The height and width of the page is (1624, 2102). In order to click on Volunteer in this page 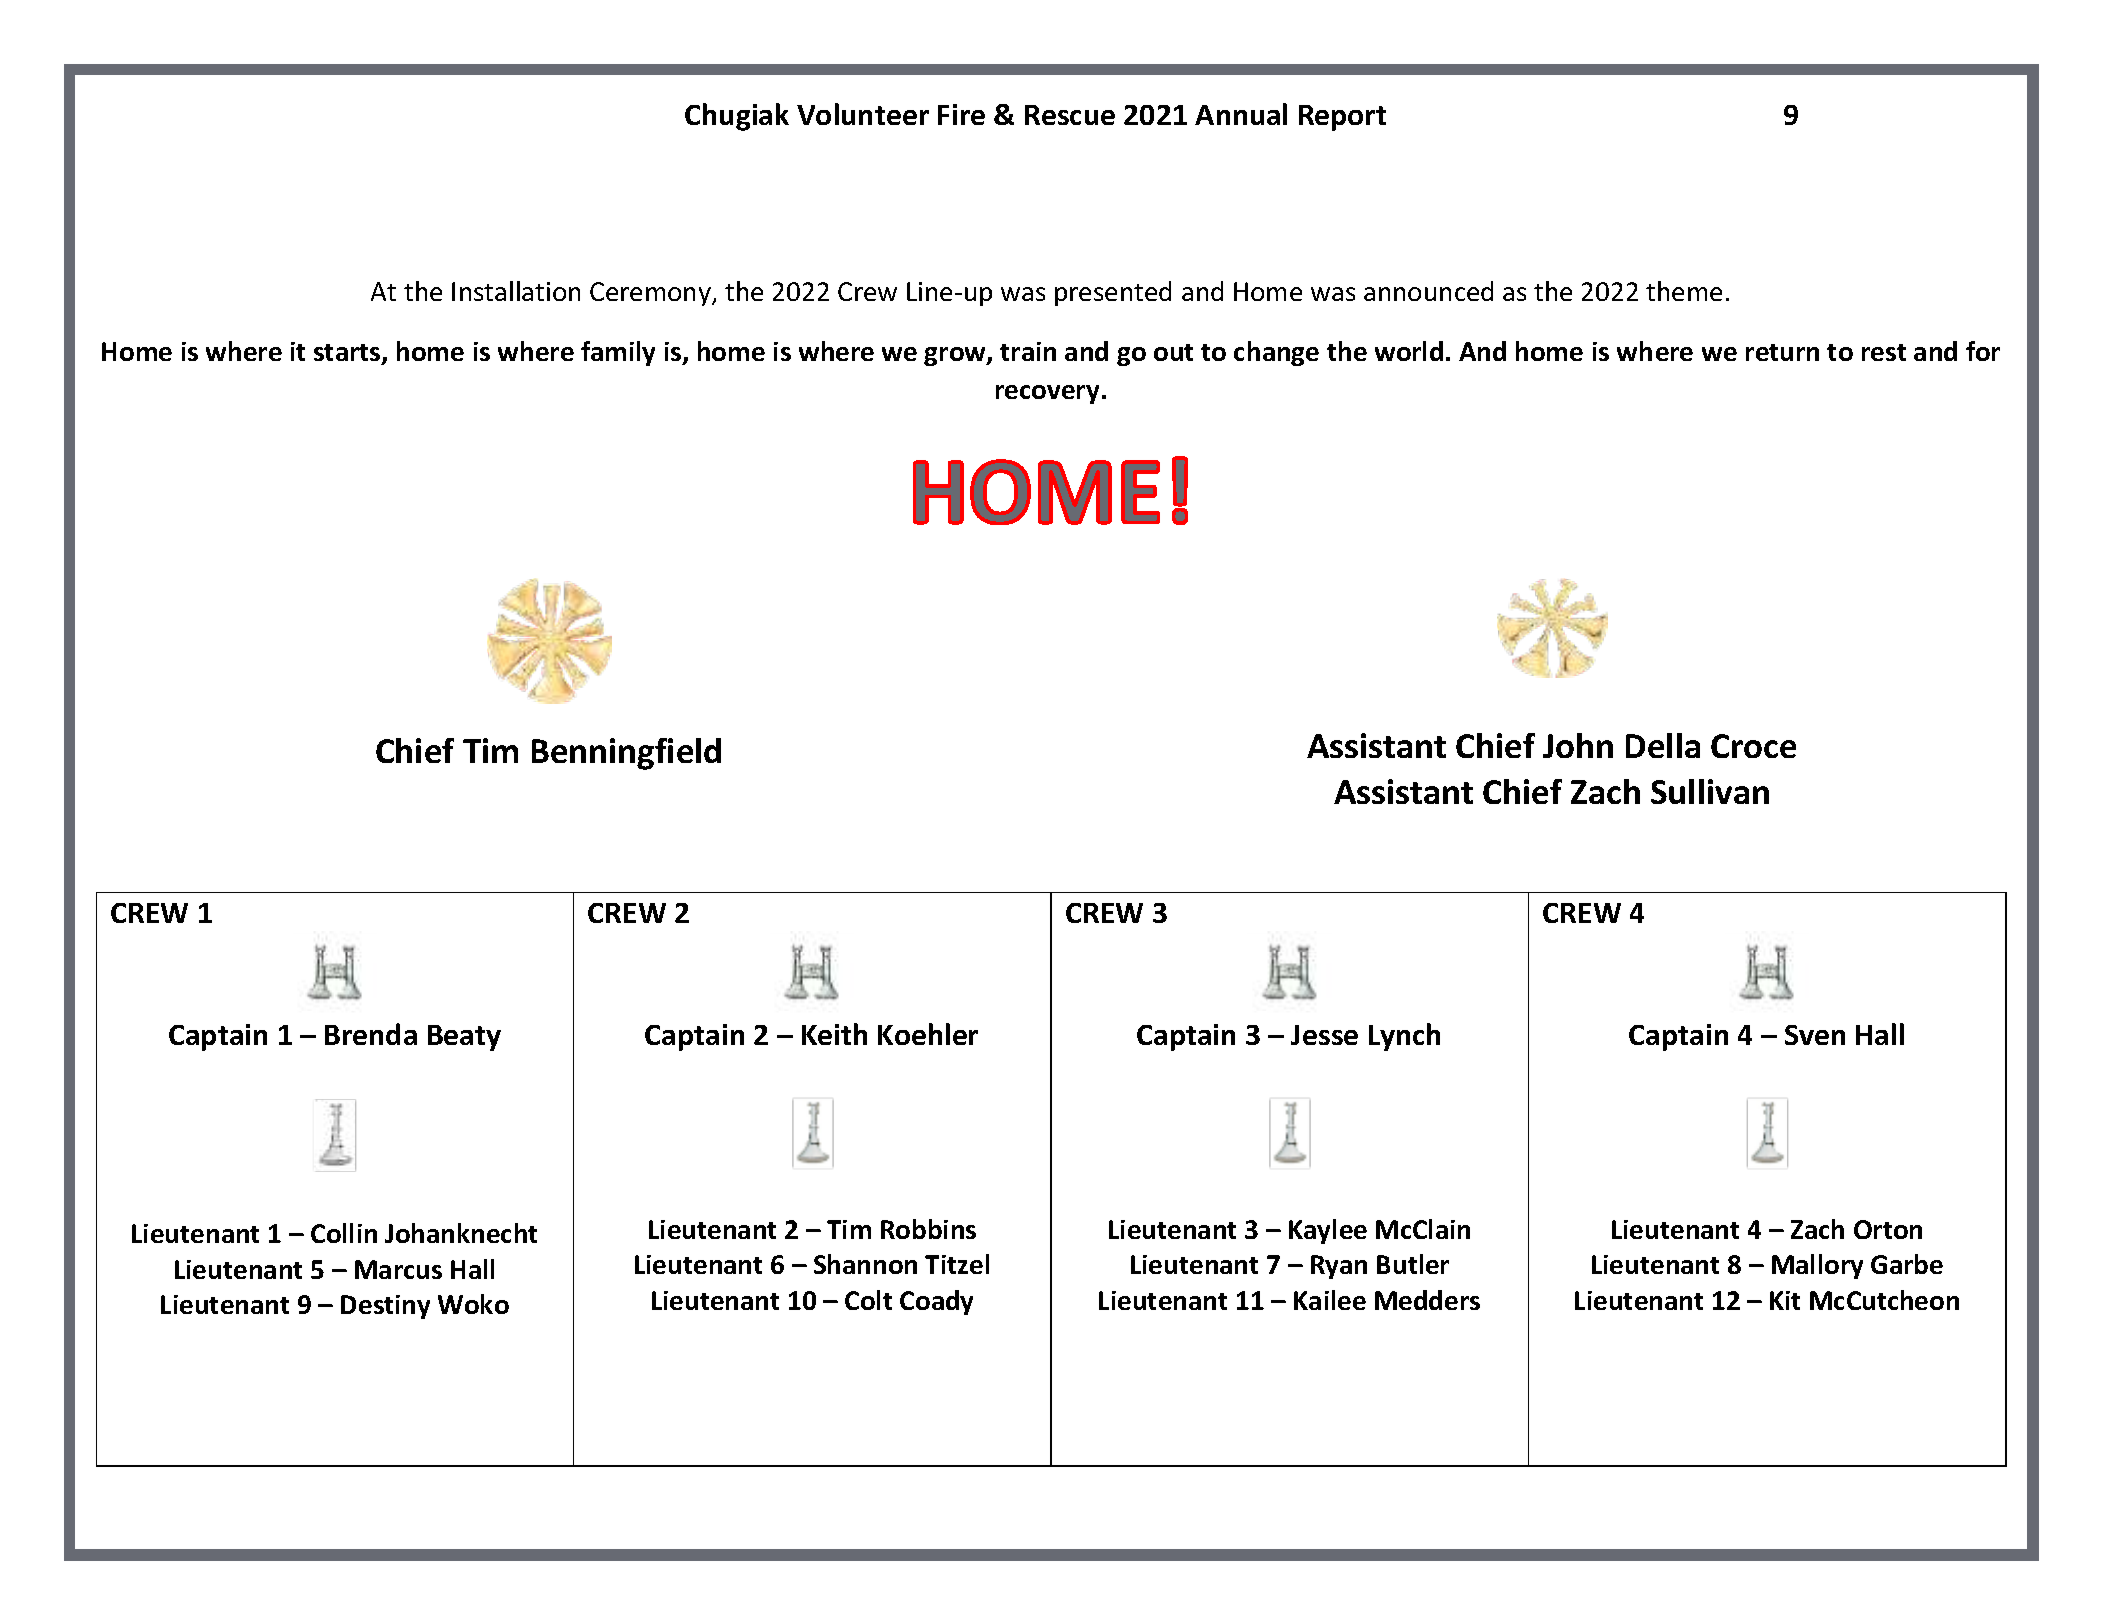, I will do `click(863, 114)`.
